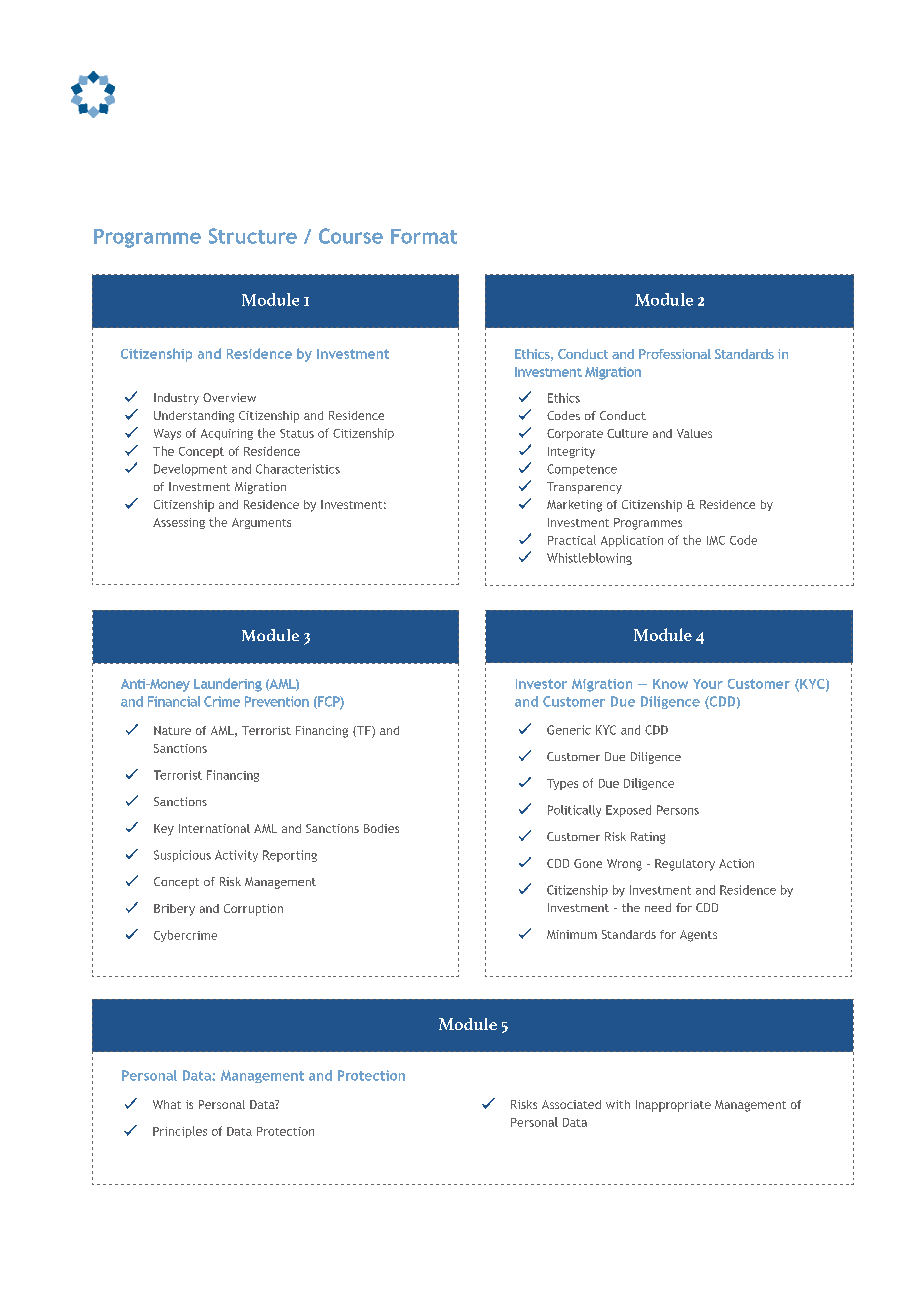  I want to click on Principles, so click(180, 1132).
